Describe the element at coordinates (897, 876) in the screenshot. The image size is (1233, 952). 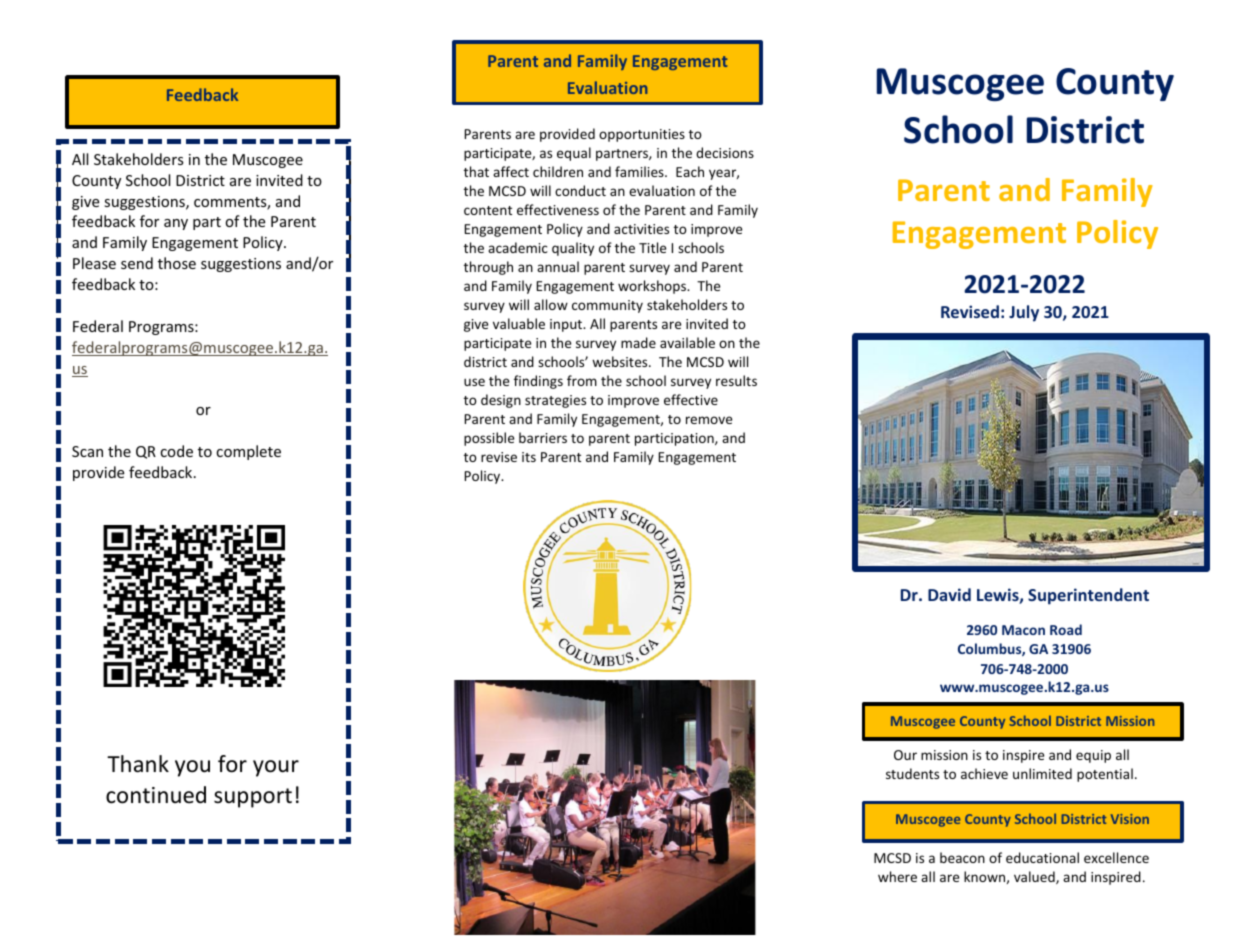
I see `where` at that location.
